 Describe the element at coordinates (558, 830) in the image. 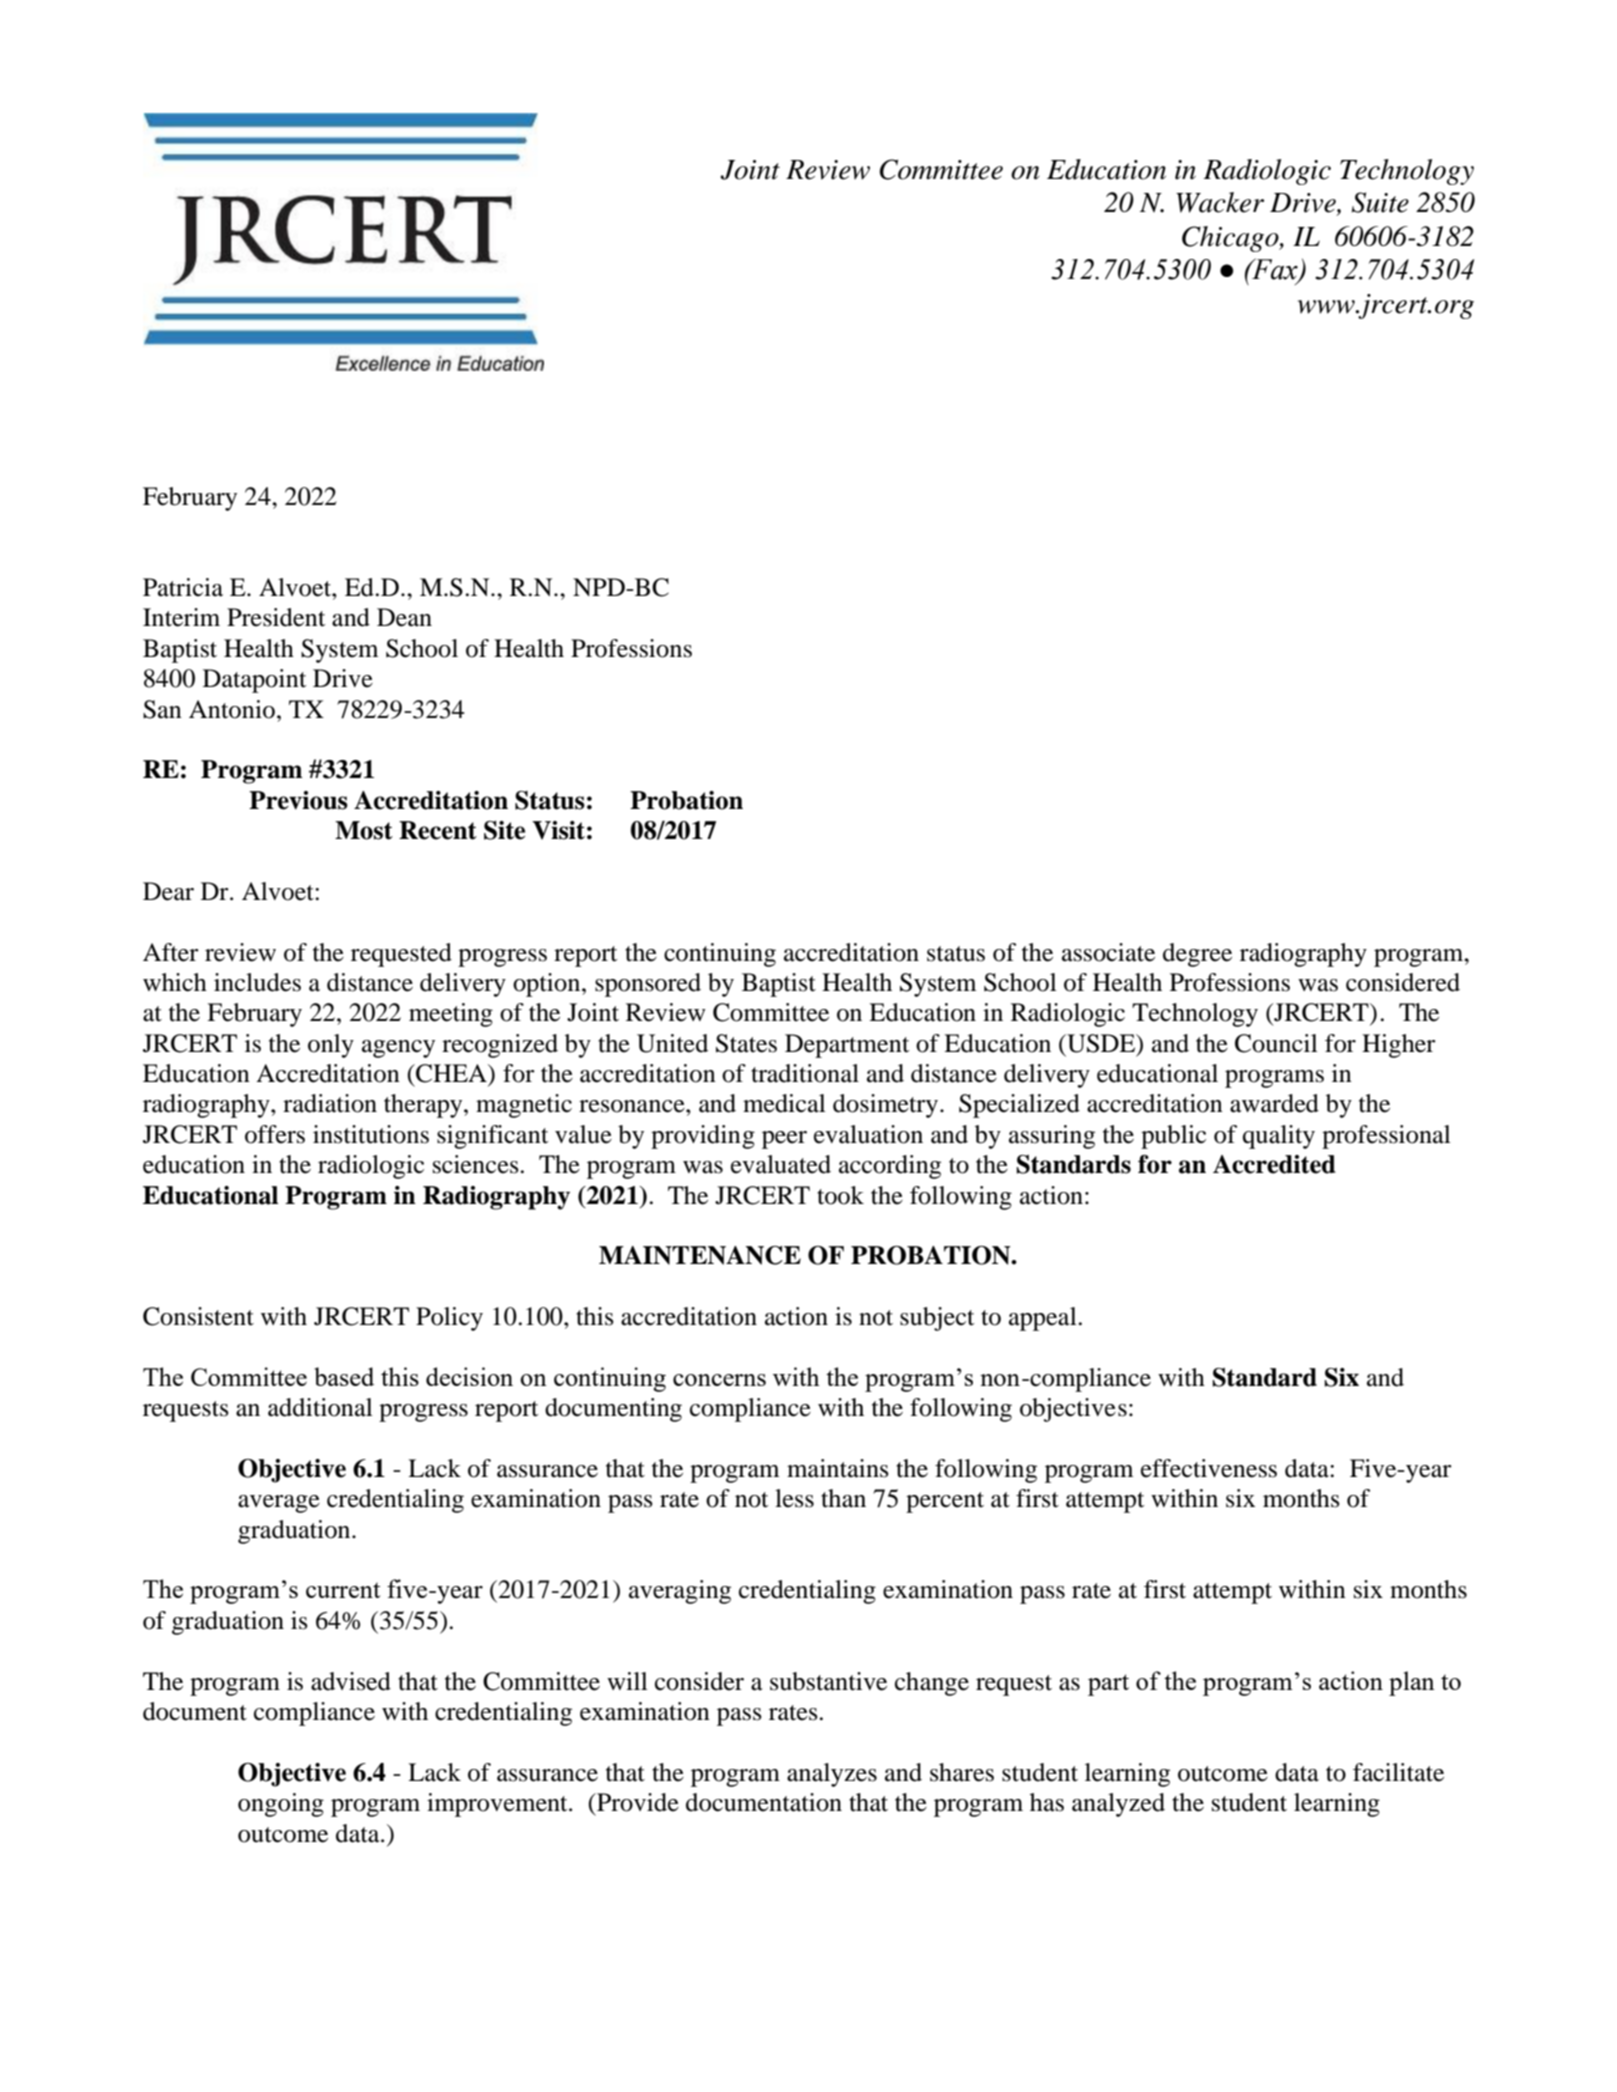

I see `Visit` at that location.
